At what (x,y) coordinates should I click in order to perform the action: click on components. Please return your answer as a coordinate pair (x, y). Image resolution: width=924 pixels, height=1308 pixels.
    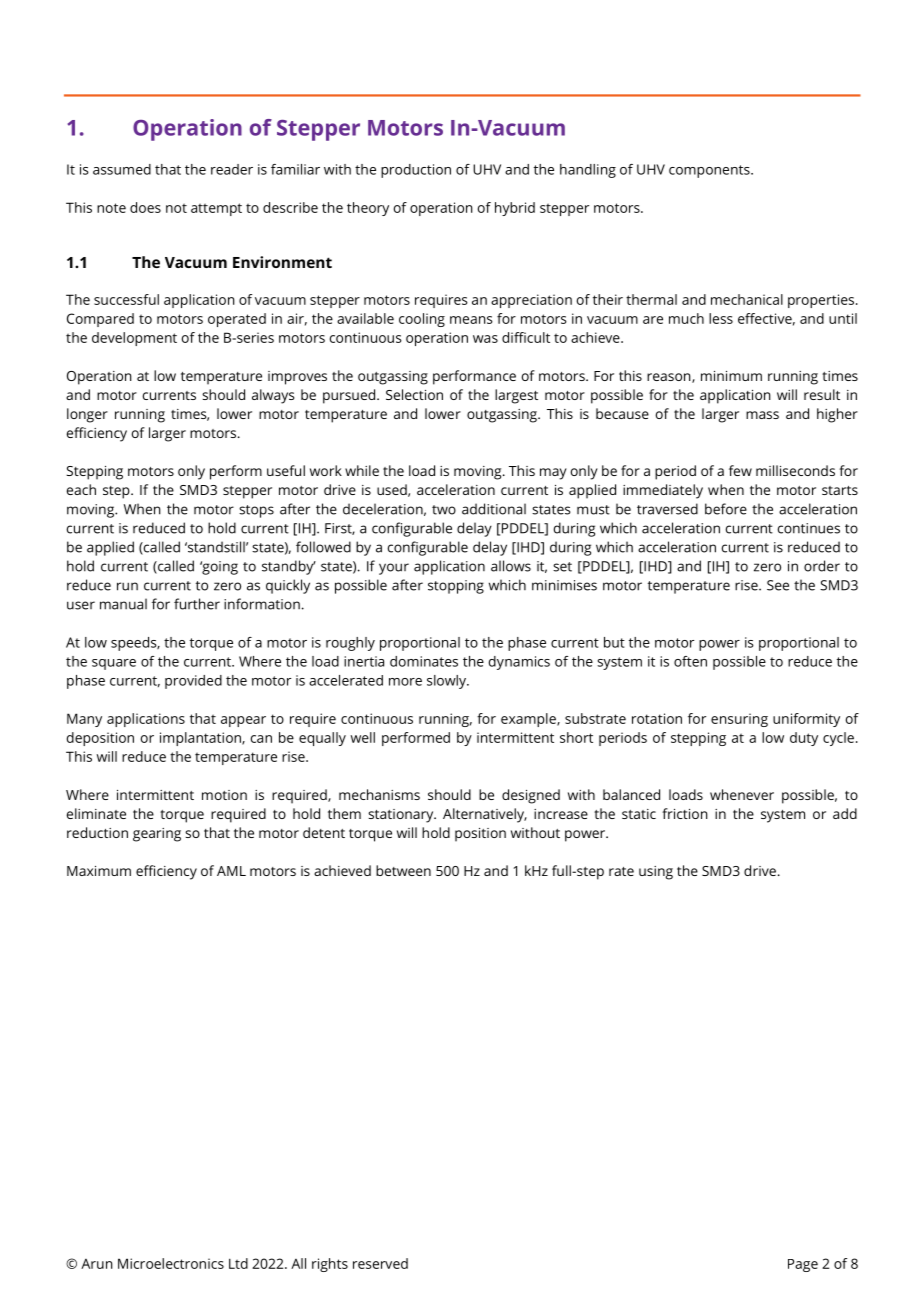
    Looking at the image, I should click on (710, 171).
